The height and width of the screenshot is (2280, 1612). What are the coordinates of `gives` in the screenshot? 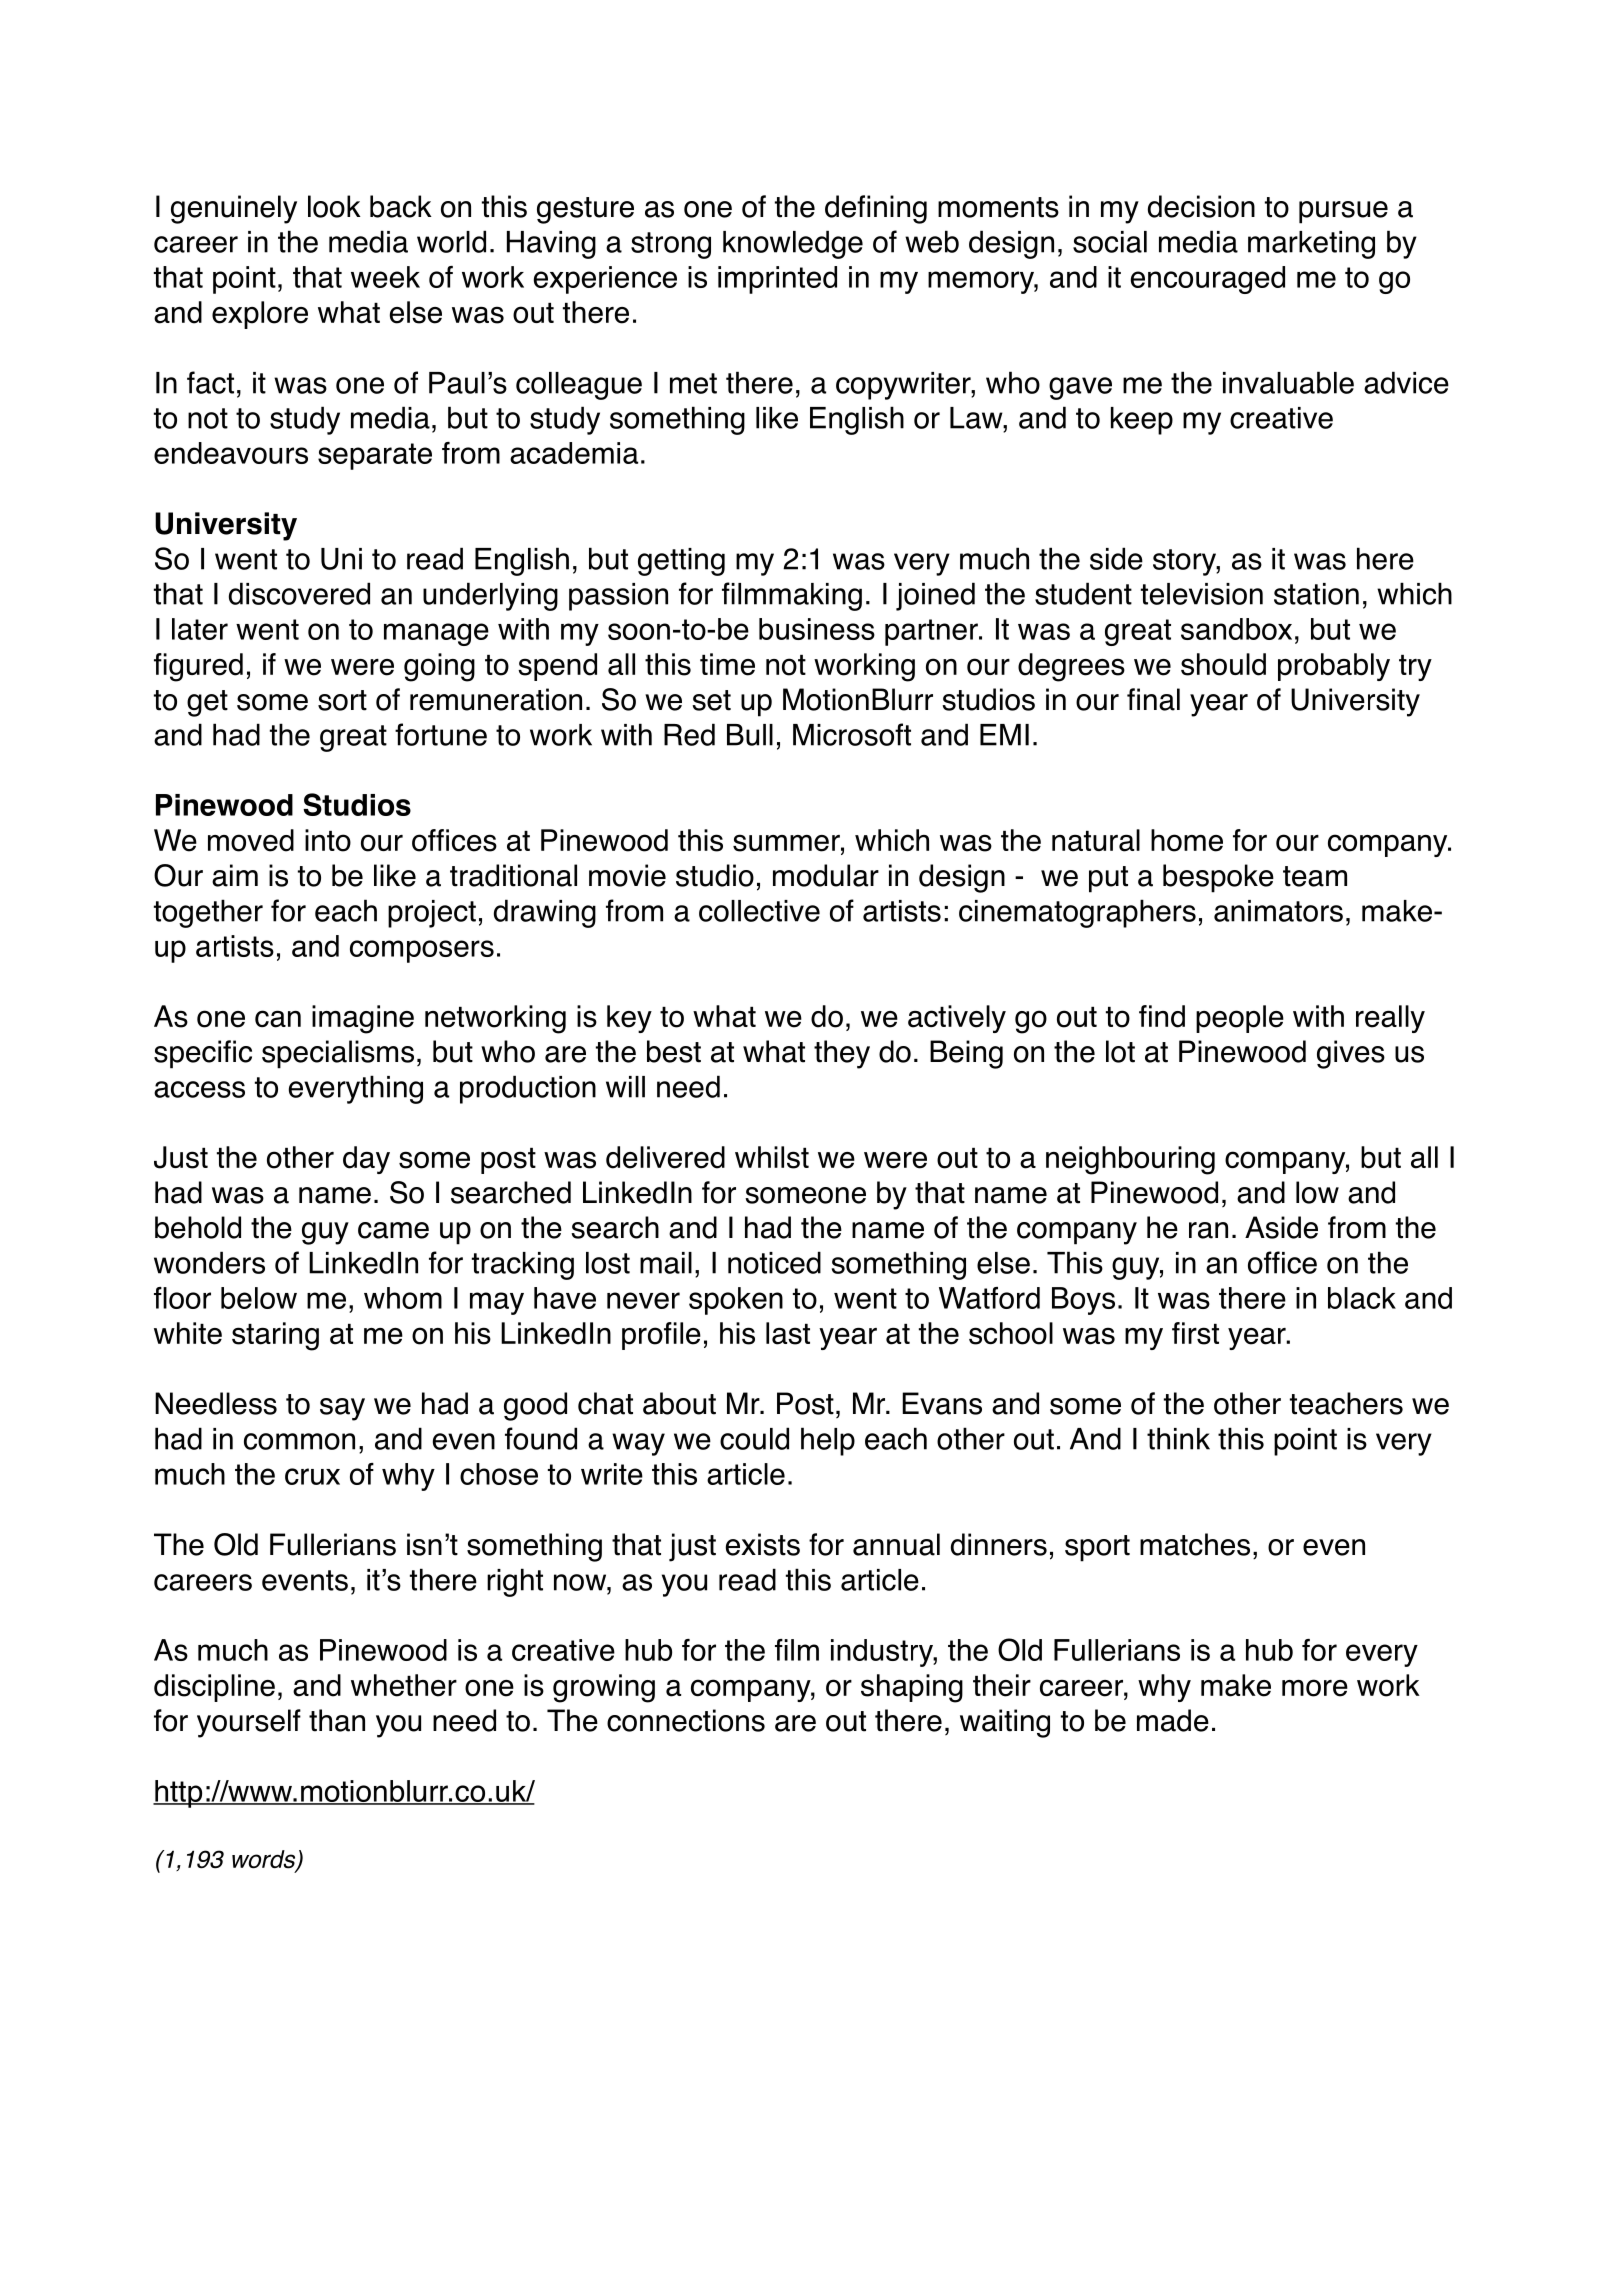 It's located at (1351, 1054).
